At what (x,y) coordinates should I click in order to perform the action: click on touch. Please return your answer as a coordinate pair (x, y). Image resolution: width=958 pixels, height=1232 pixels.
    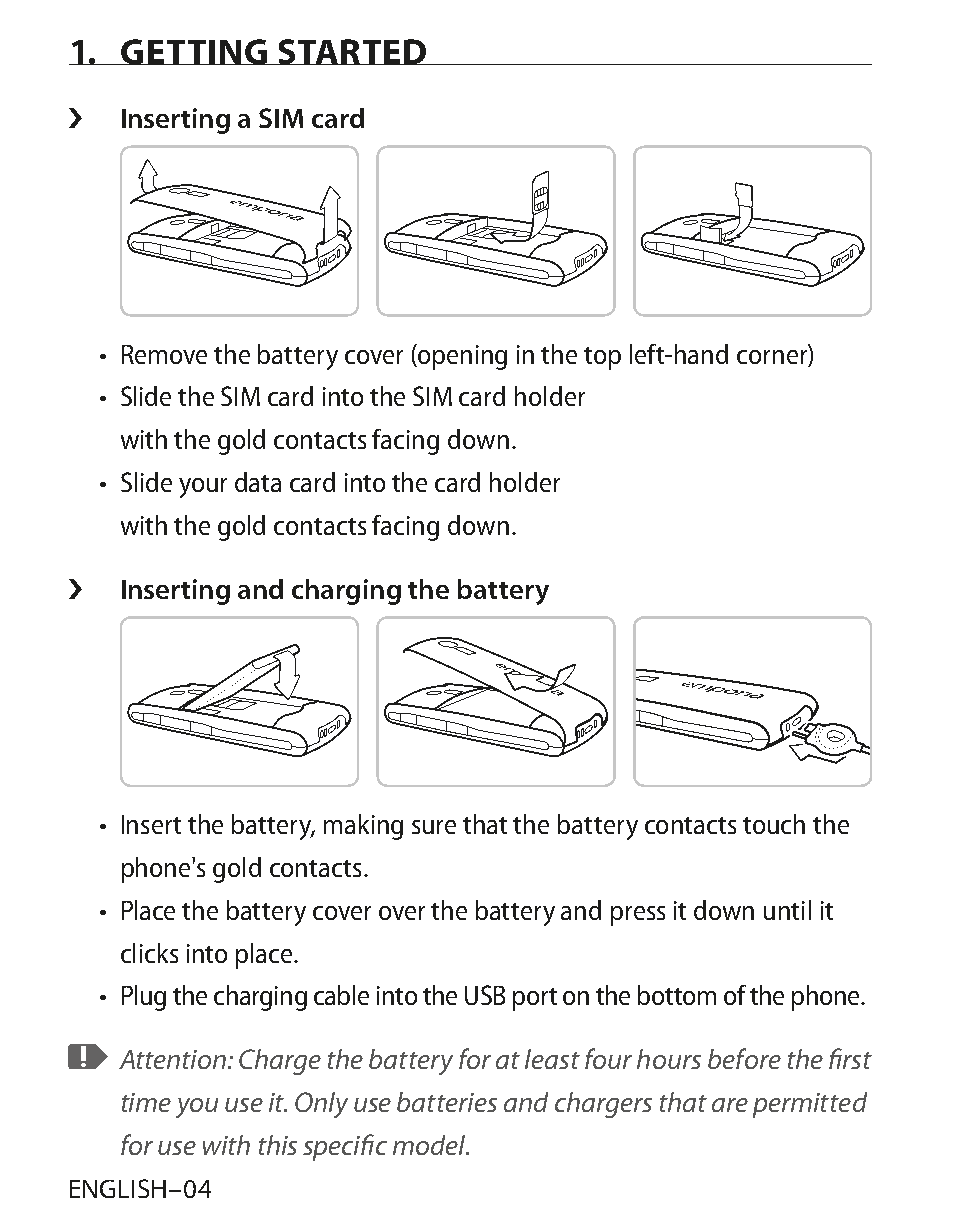
    Looking at the image, I should click on (774, 824).
